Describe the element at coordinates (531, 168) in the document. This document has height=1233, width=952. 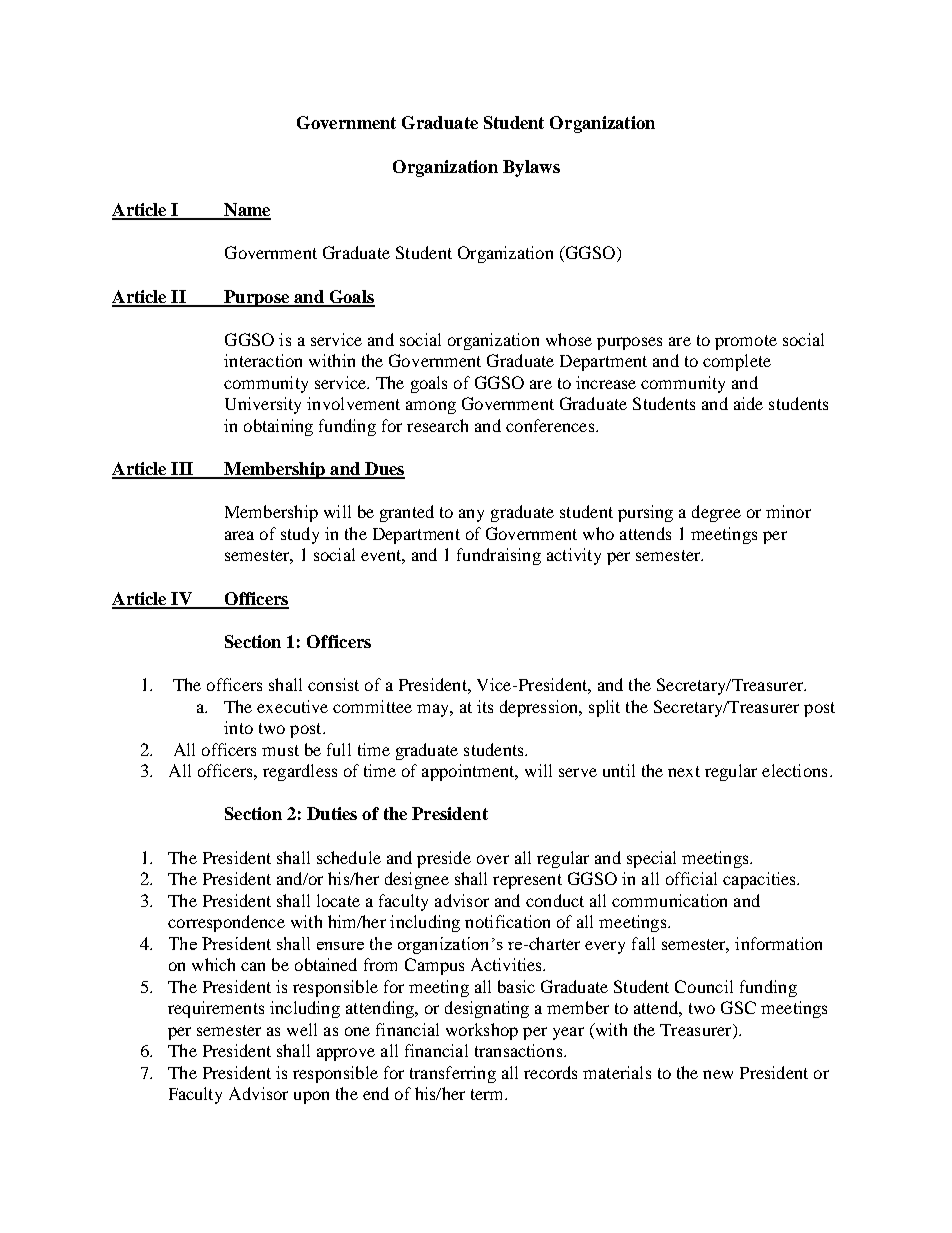
I see `Bylaws` at that location.
